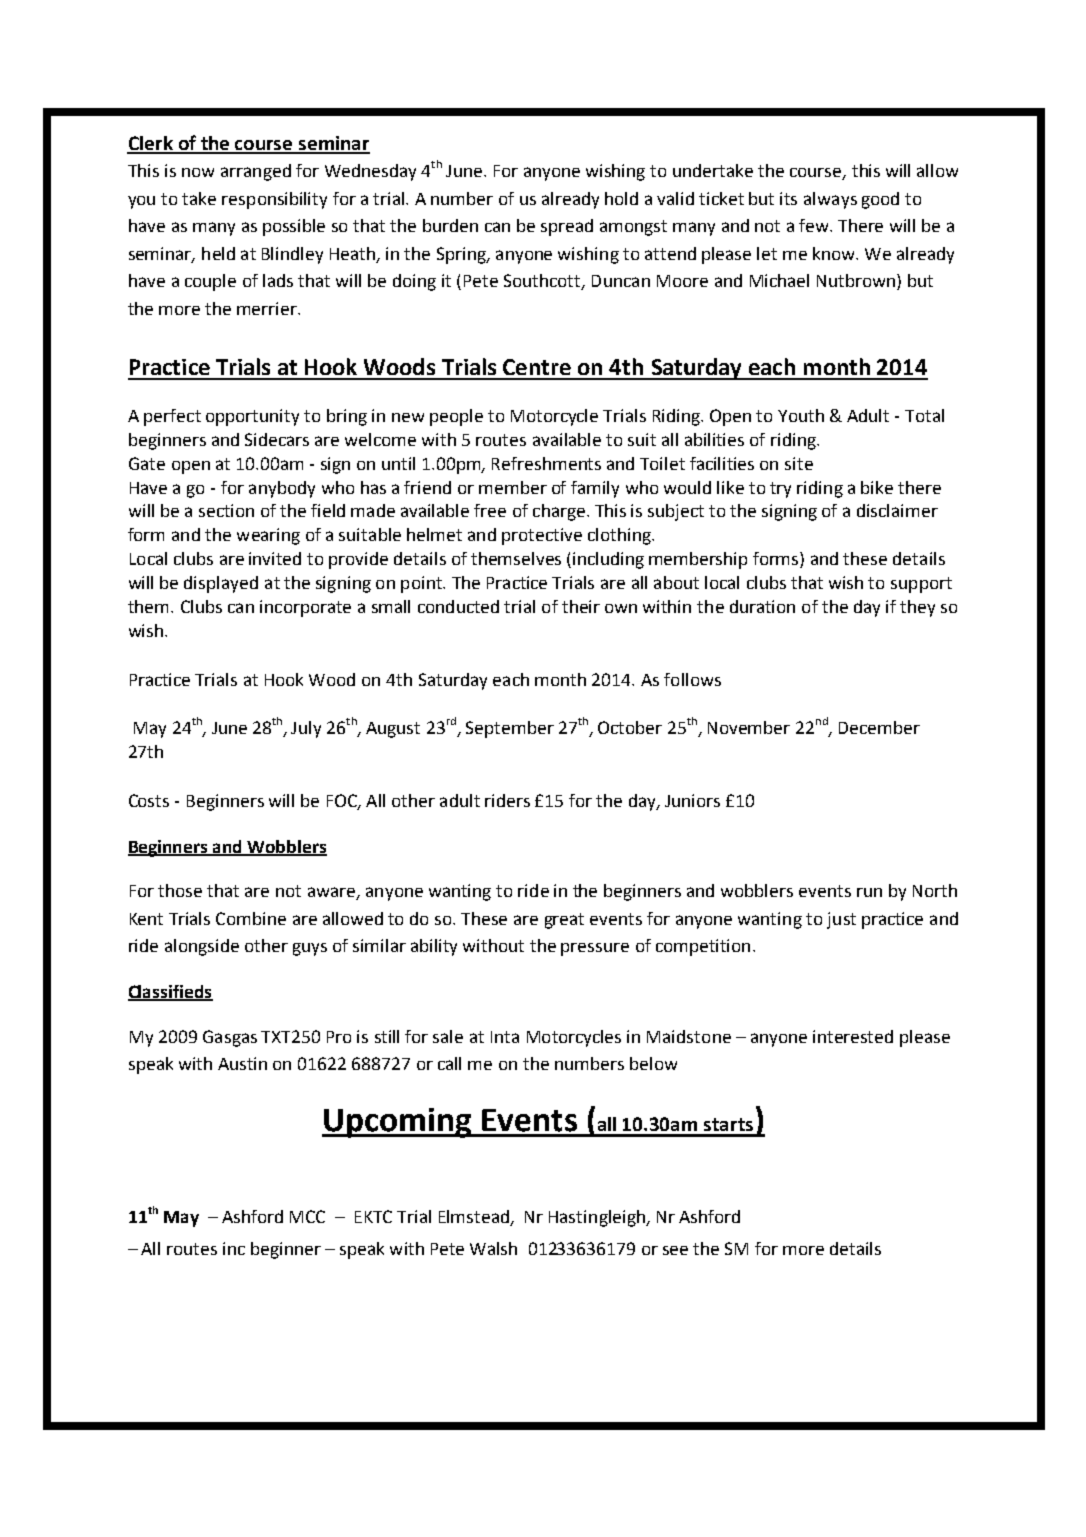 The height and width of the image is (1537, 1086). I want to click on great, so click(564, 921).
